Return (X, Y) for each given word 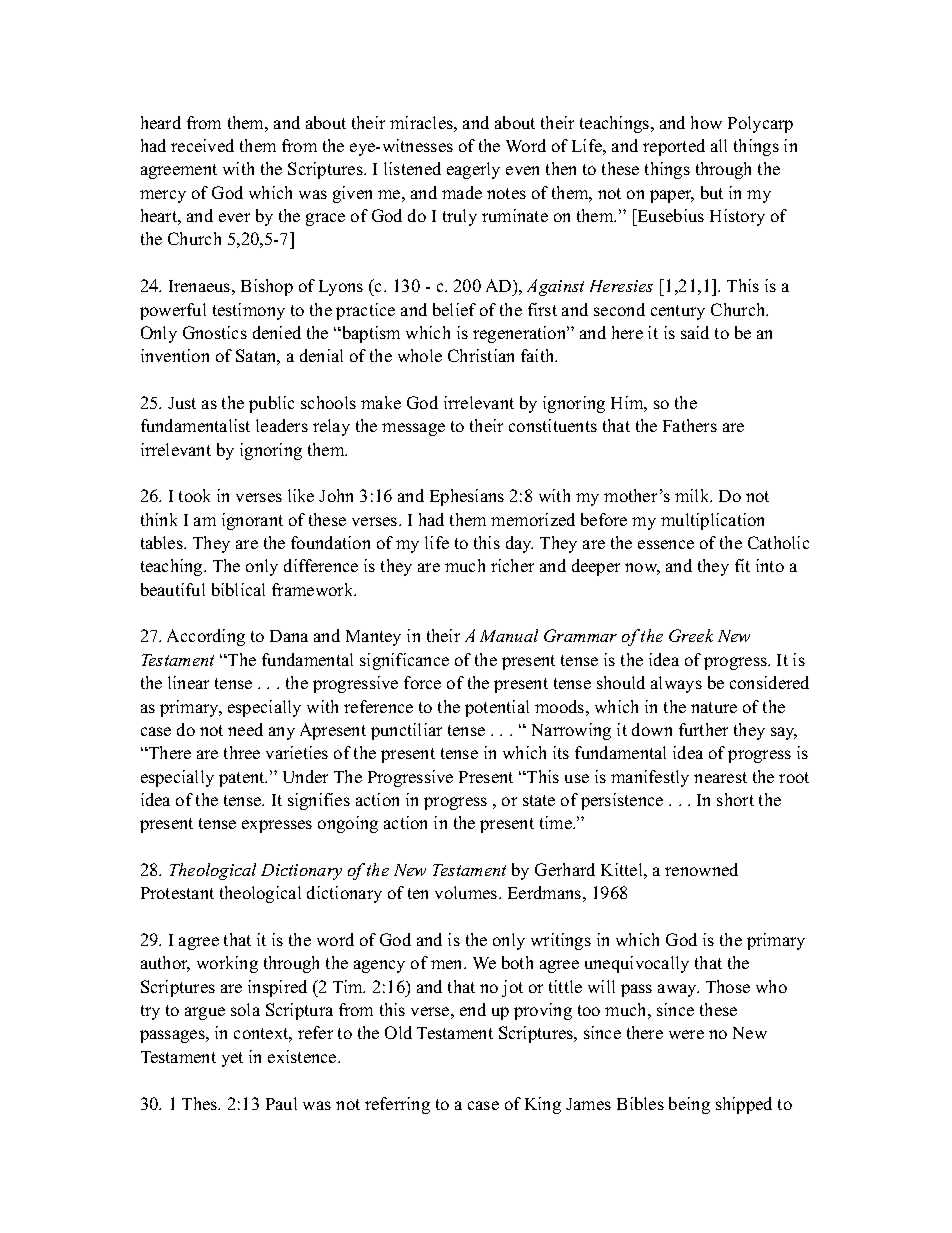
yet (232, 1059)
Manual (509, 635)
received (202, 145)
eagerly (473, 170)
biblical (238, 589)
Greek (691, 635)
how (706, 122)
